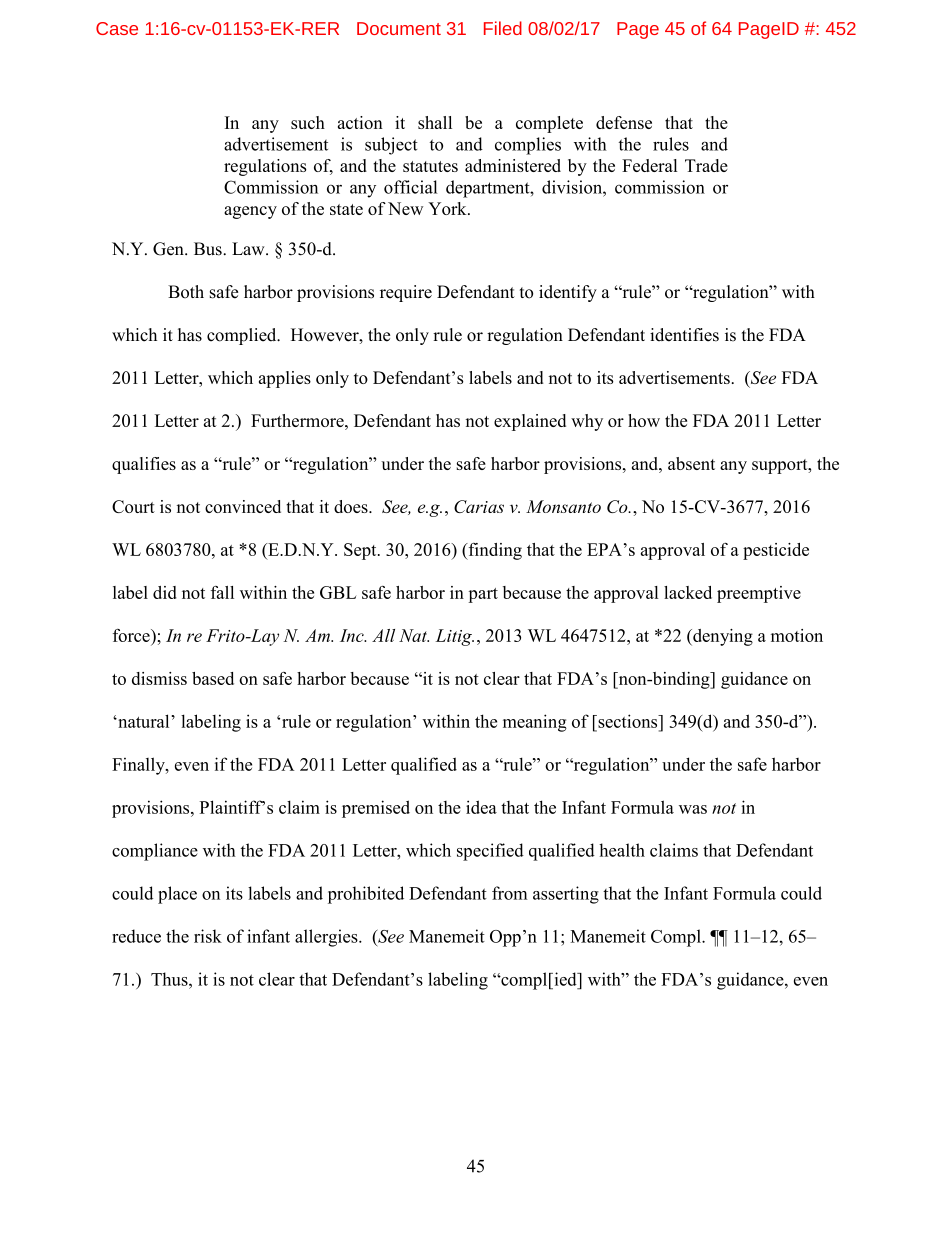 The height and width of the page is (1233, 952). I want to click on Filed, so click(503, 28).
